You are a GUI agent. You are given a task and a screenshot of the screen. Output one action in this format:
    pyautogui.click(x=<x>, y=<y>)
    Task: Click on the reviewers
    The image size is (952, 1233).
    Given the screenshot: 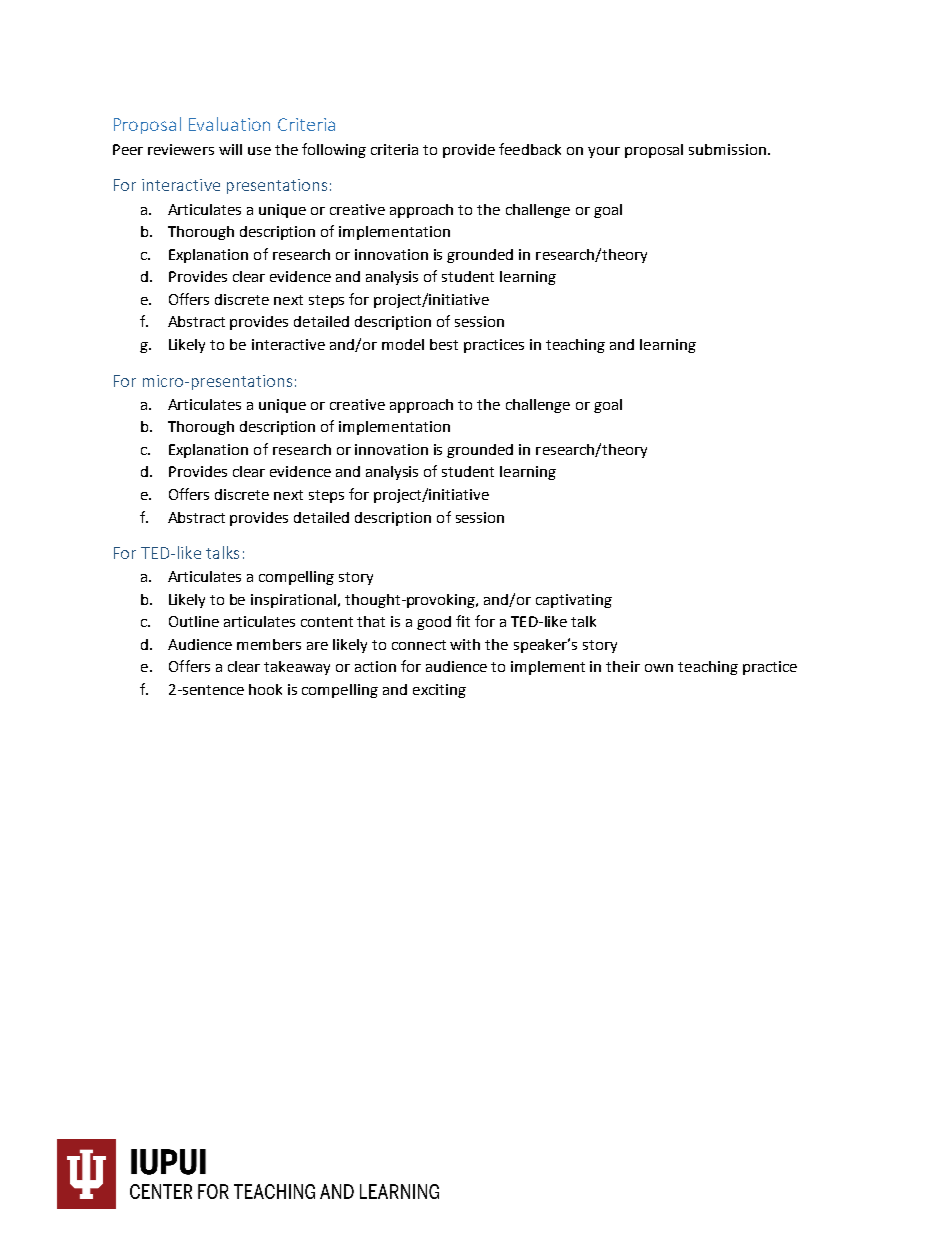 What is the action you would take?
    pyautogui.click(x=181, y=149)
